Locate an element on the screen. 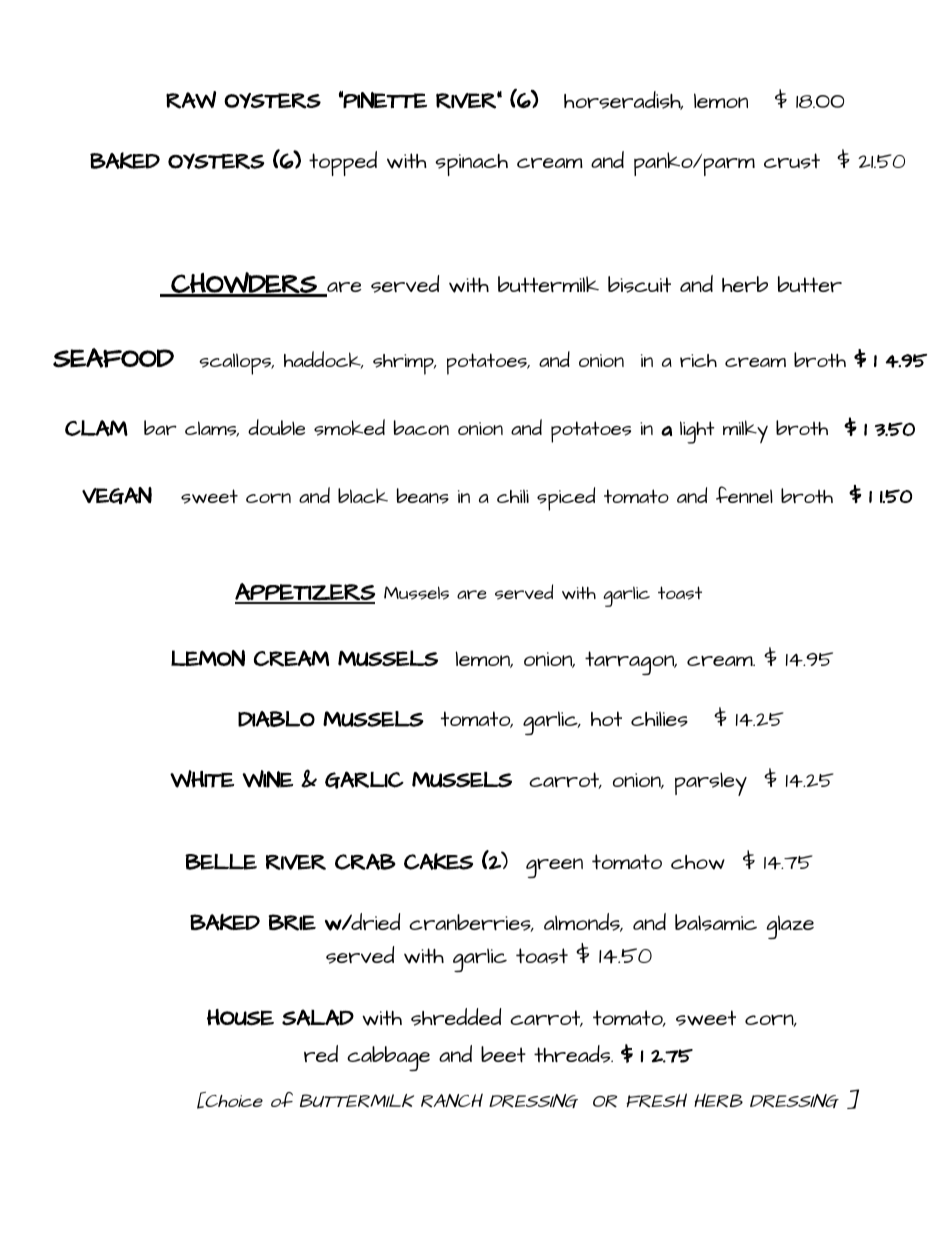 This screenshot has width=952, height=1233. RAW is located at coordinates (191, 100).
